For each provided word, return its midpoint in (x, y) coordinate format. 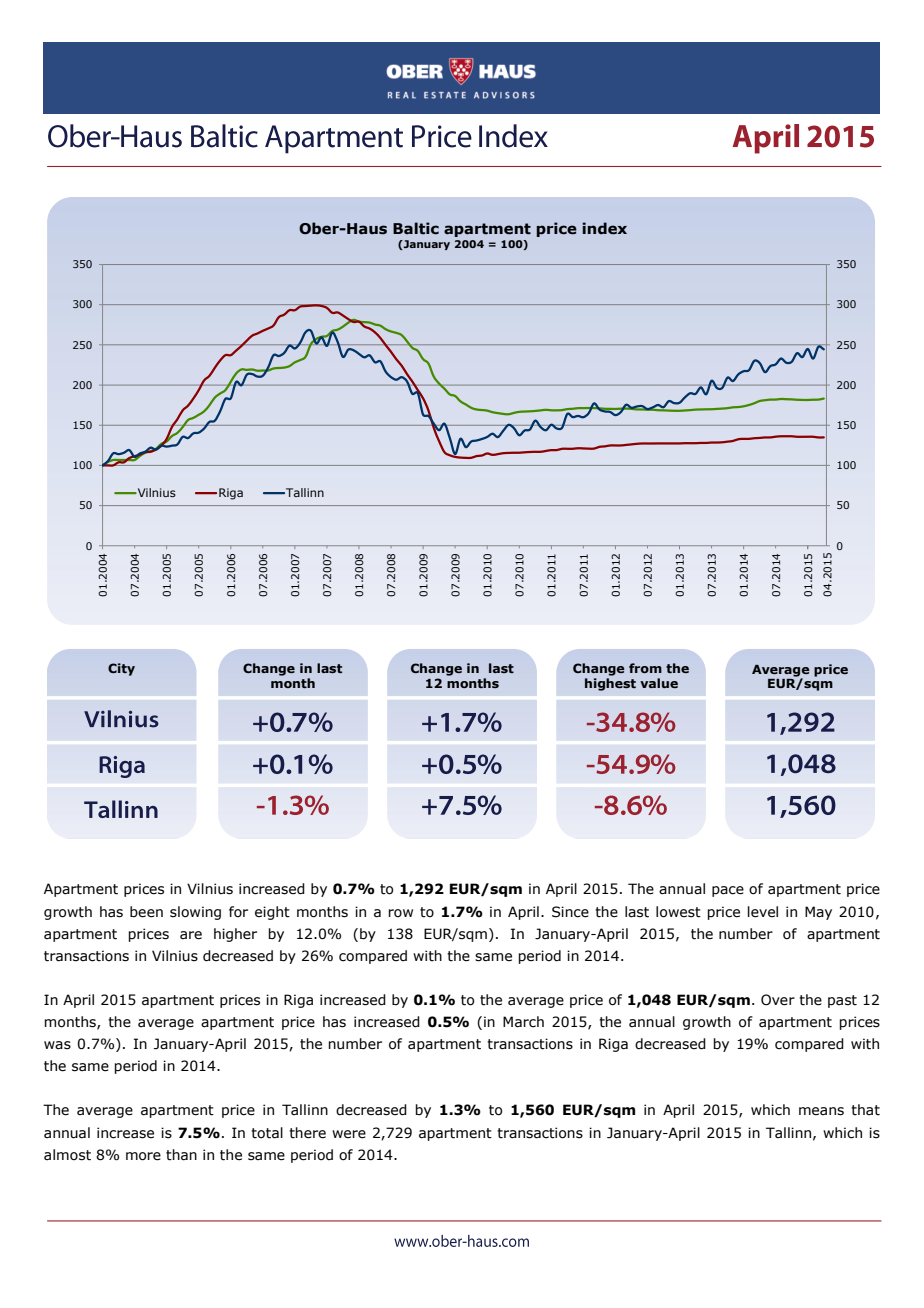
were (349, 1134)
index (604, 228)
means (821, 1111)
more (143, 1156)
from (645, 668)
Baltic (416, 228)
